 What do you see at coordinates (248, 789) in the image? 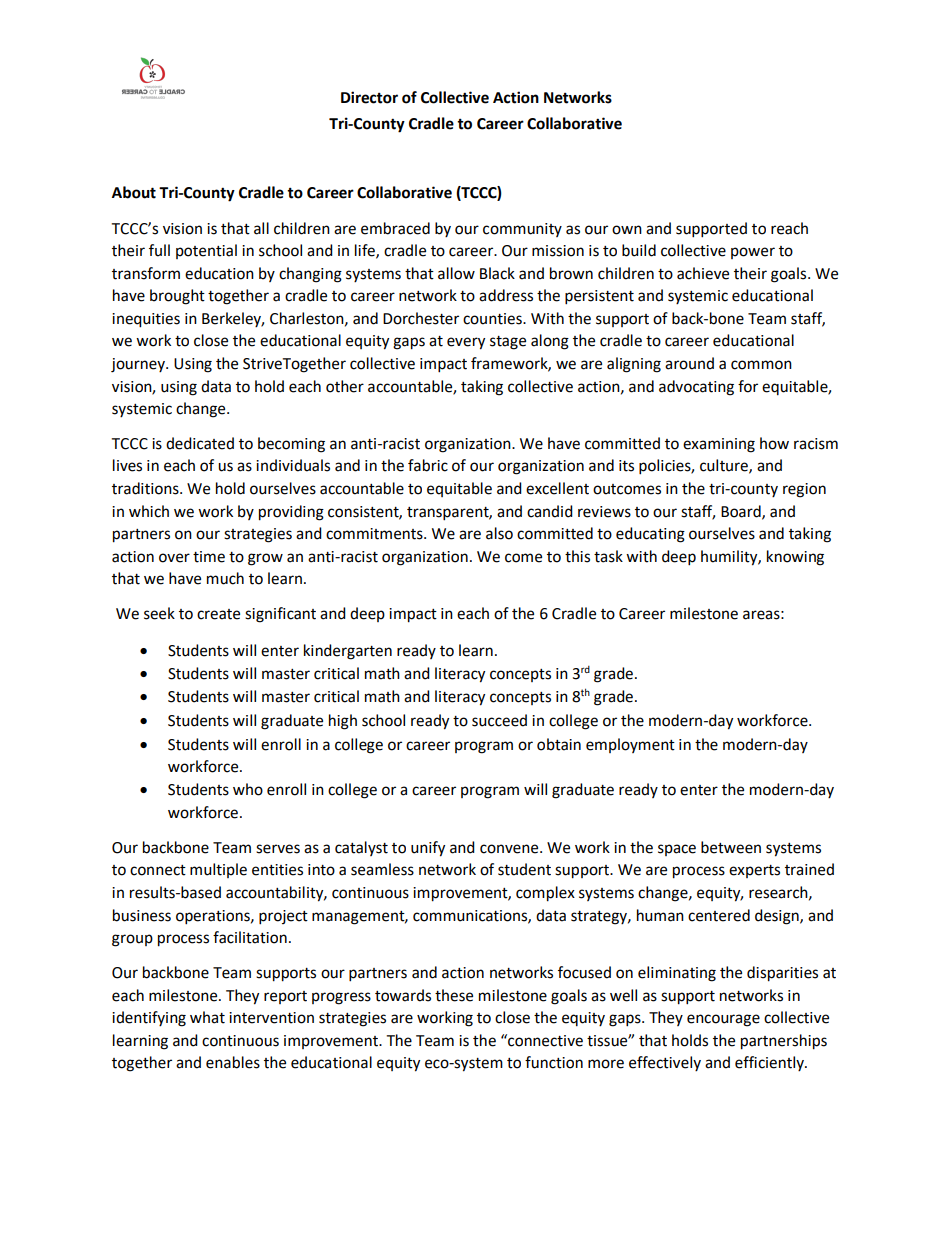
I see `who` at bounding box center [248, 789].
